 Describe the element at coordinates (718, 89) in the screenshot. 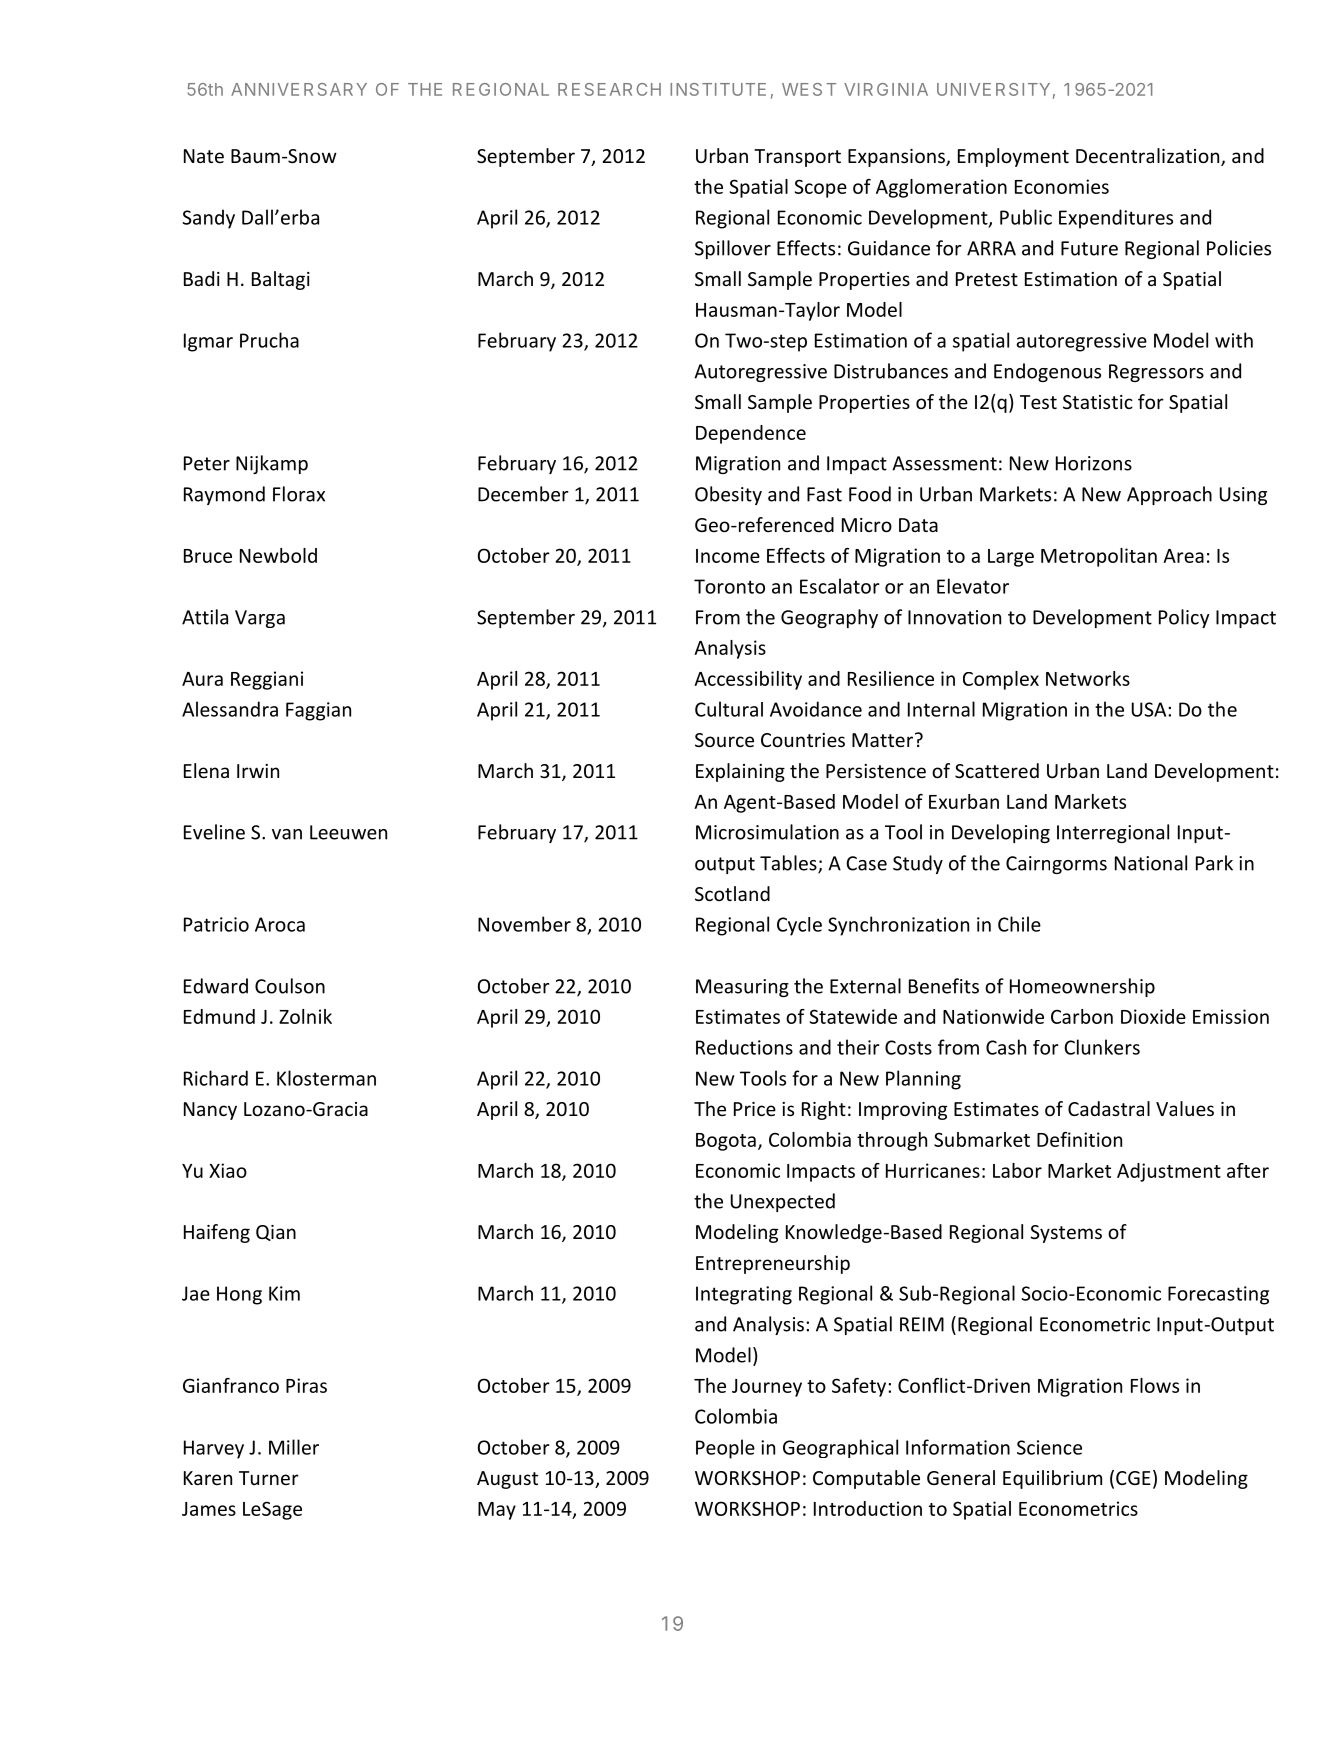

I see `INSTITUTE` at that location.
